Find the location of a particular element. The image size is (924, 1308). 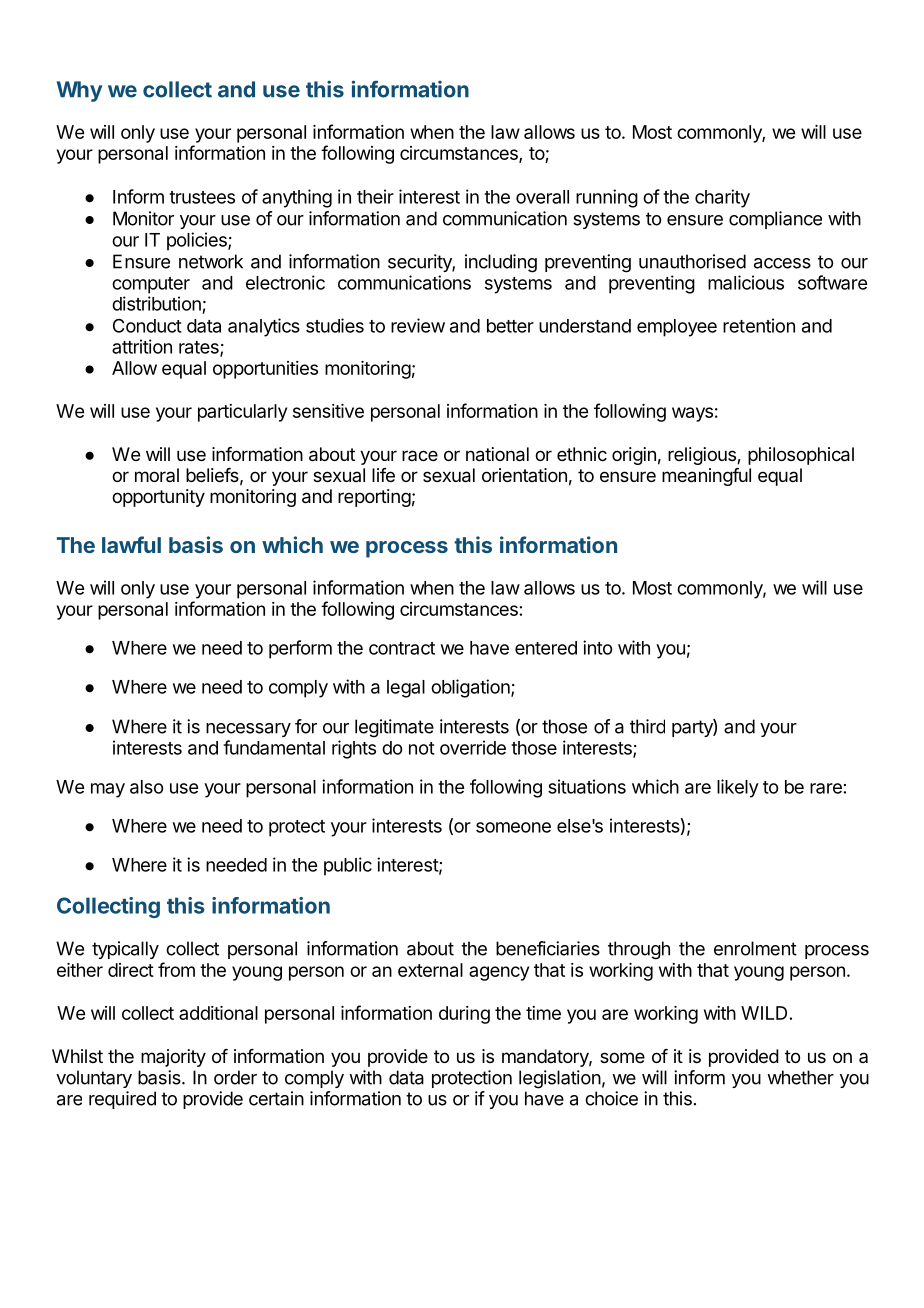

override is located at coordinates (473, 747).
